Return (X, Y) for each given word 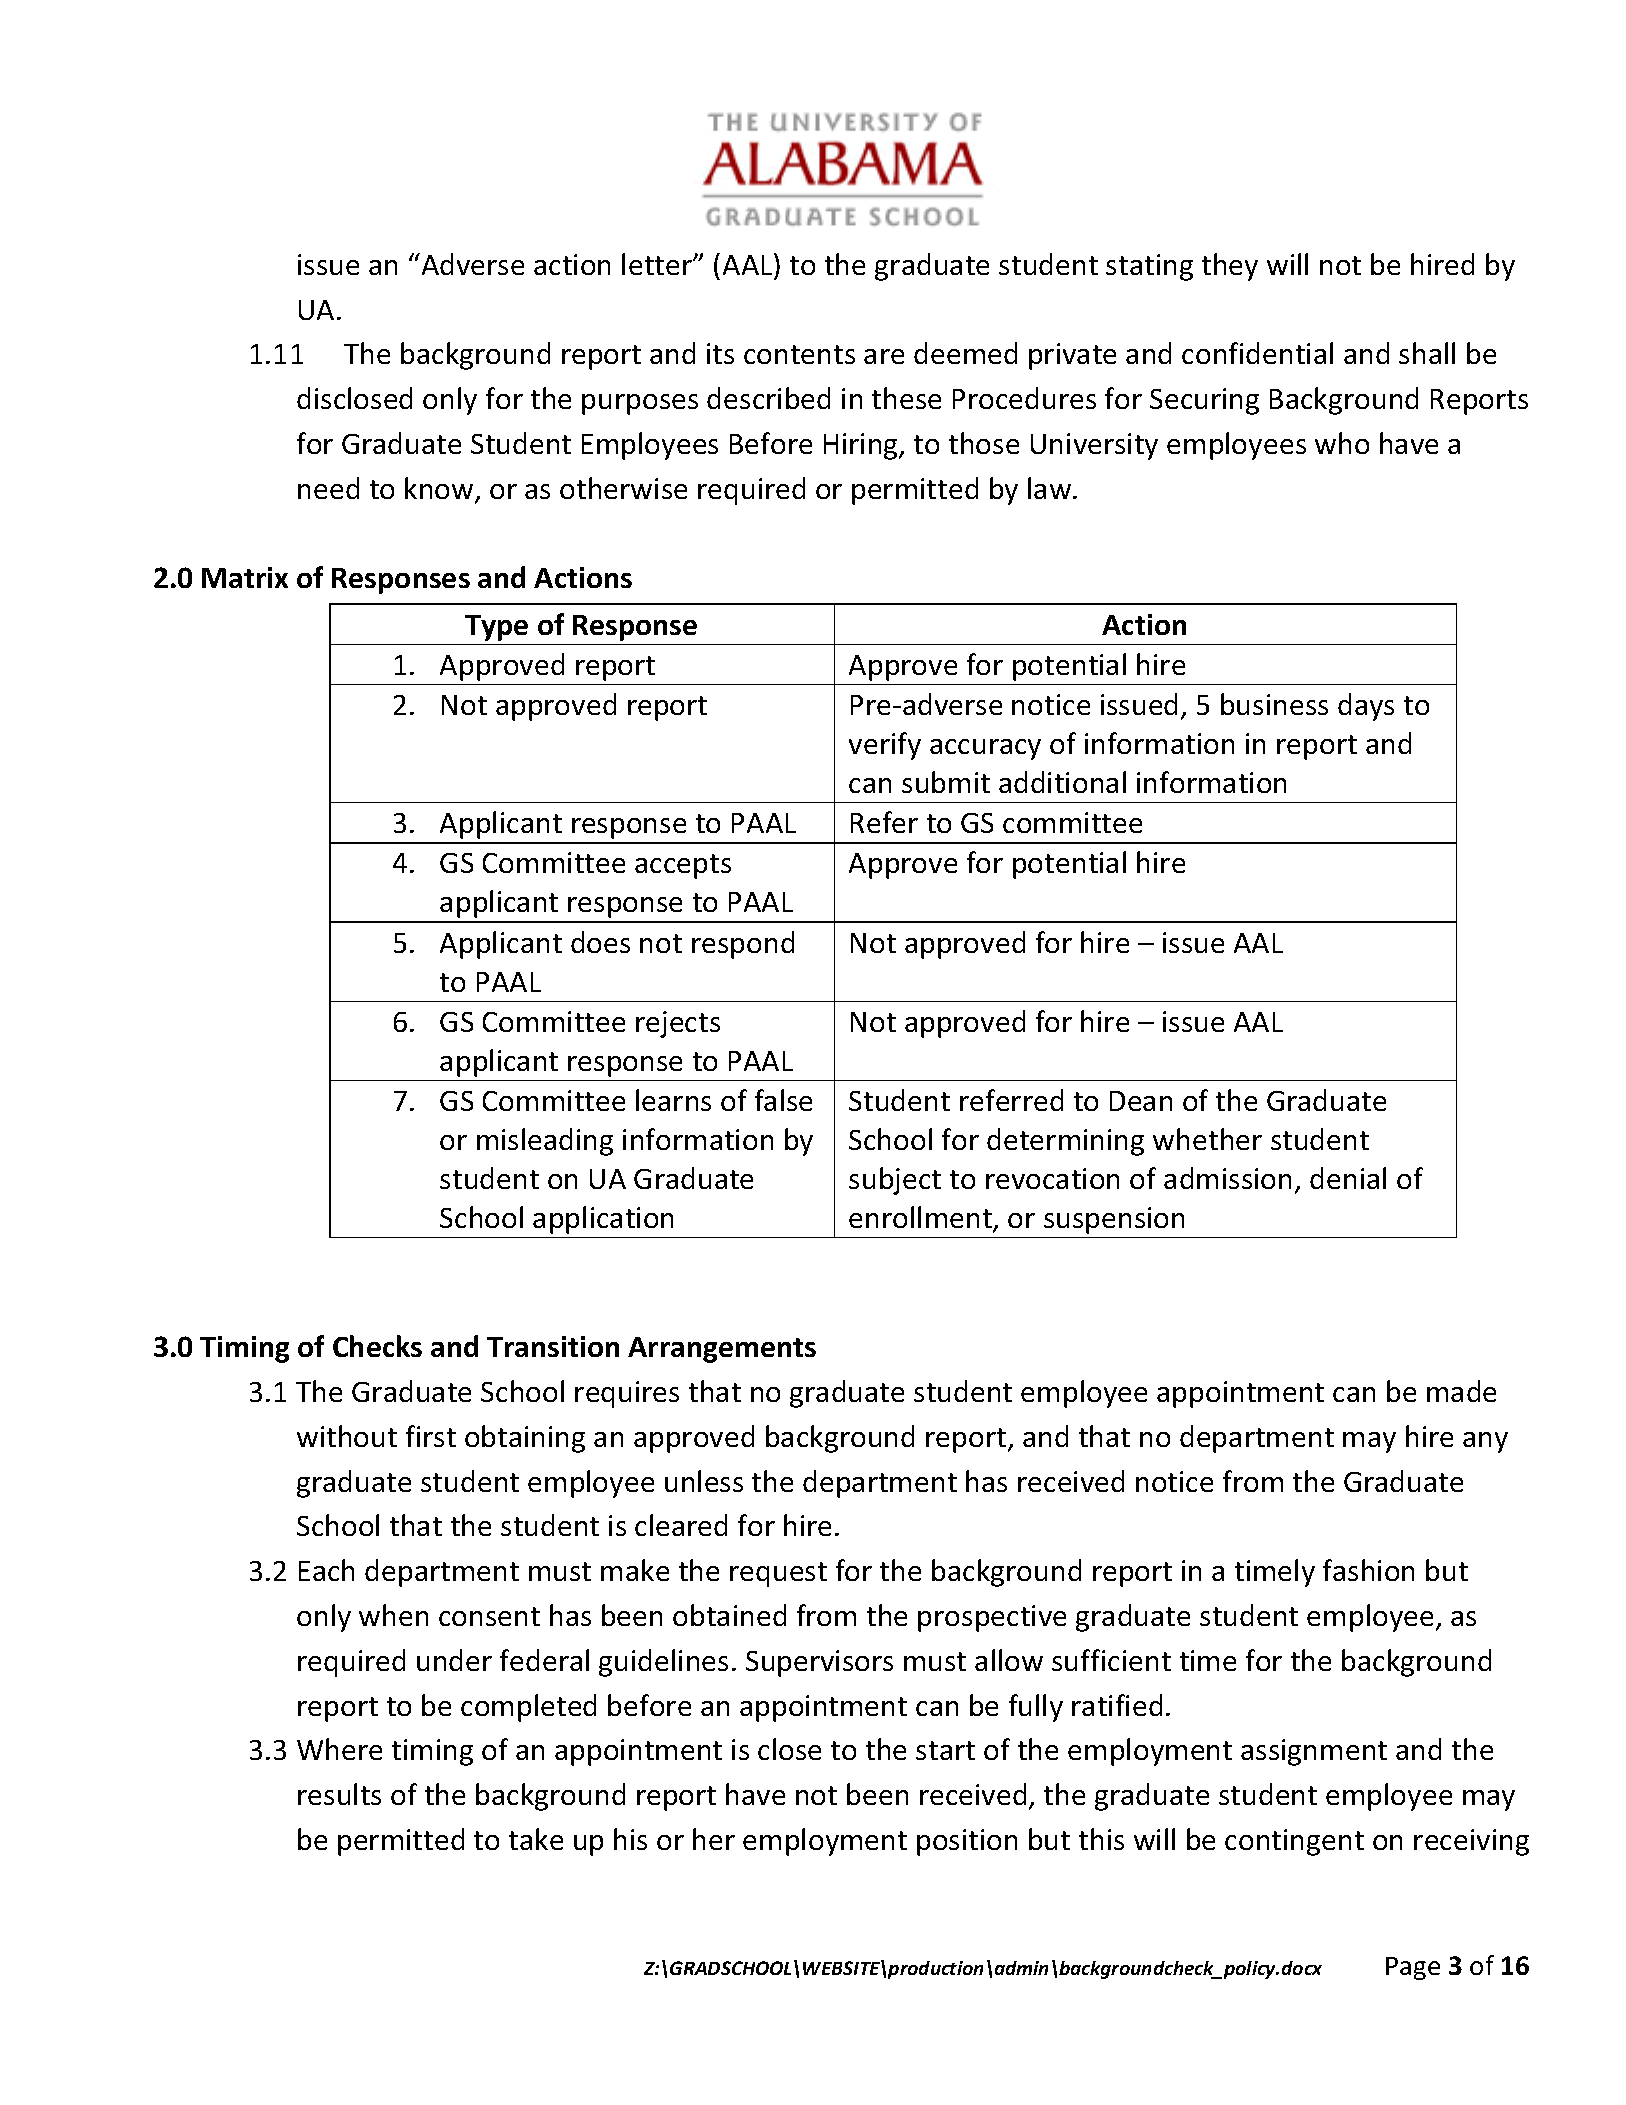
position (967, 1842)
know (440, 489)
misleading (545, 1142)
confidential (1257, 353)
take (536, 1839)
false (783, 1100)
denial (1348, 1178)
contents (799, 354)
